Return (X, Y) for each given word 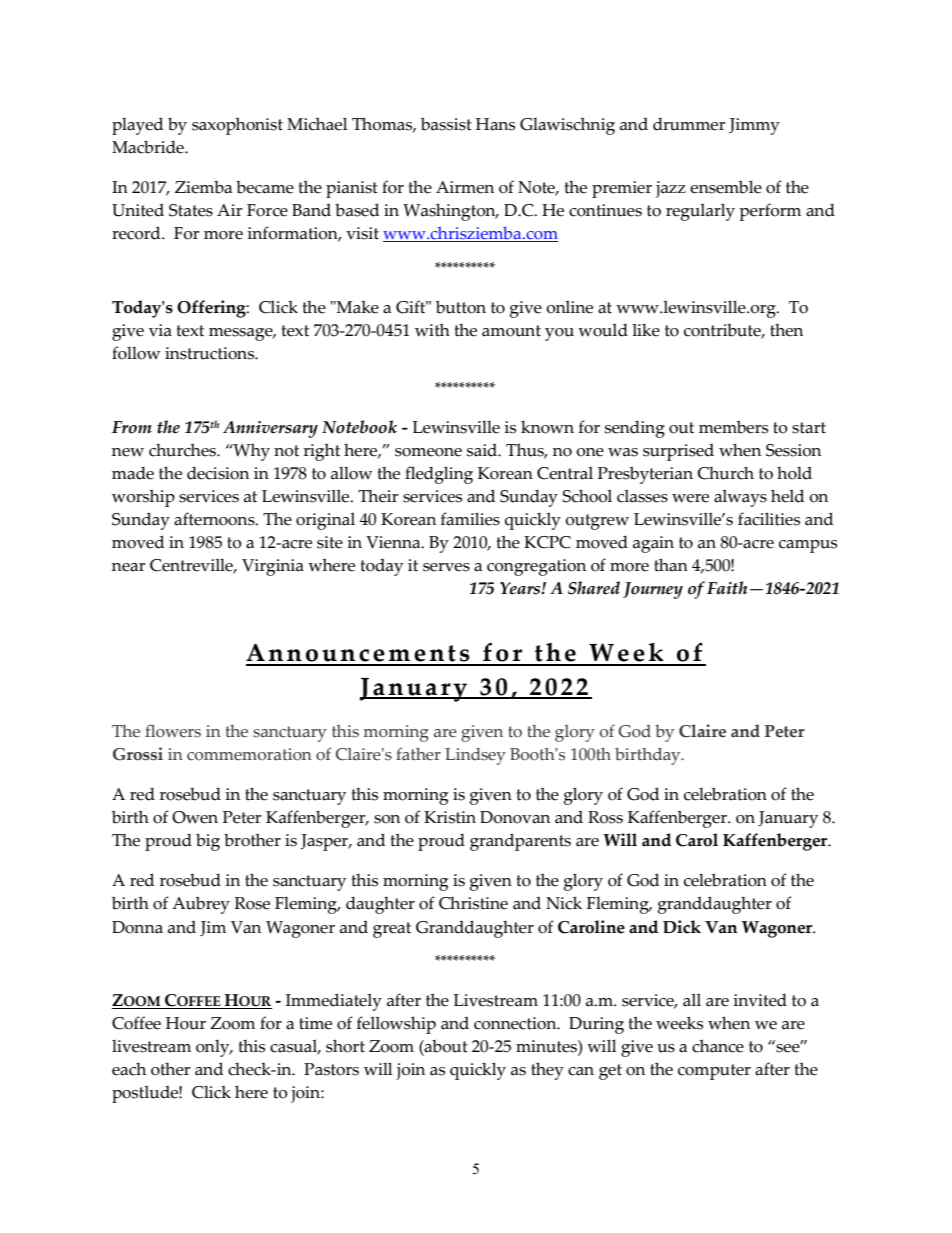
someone (428, 452)
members (733, 427)
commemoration (249, 754)
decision (218, 473)
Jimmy (754, 126)
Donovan (515, 817)
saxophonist (237, 126)
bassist (446, 124)
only (214, 1048)
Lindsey (475, 756)
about (445, 1046)
